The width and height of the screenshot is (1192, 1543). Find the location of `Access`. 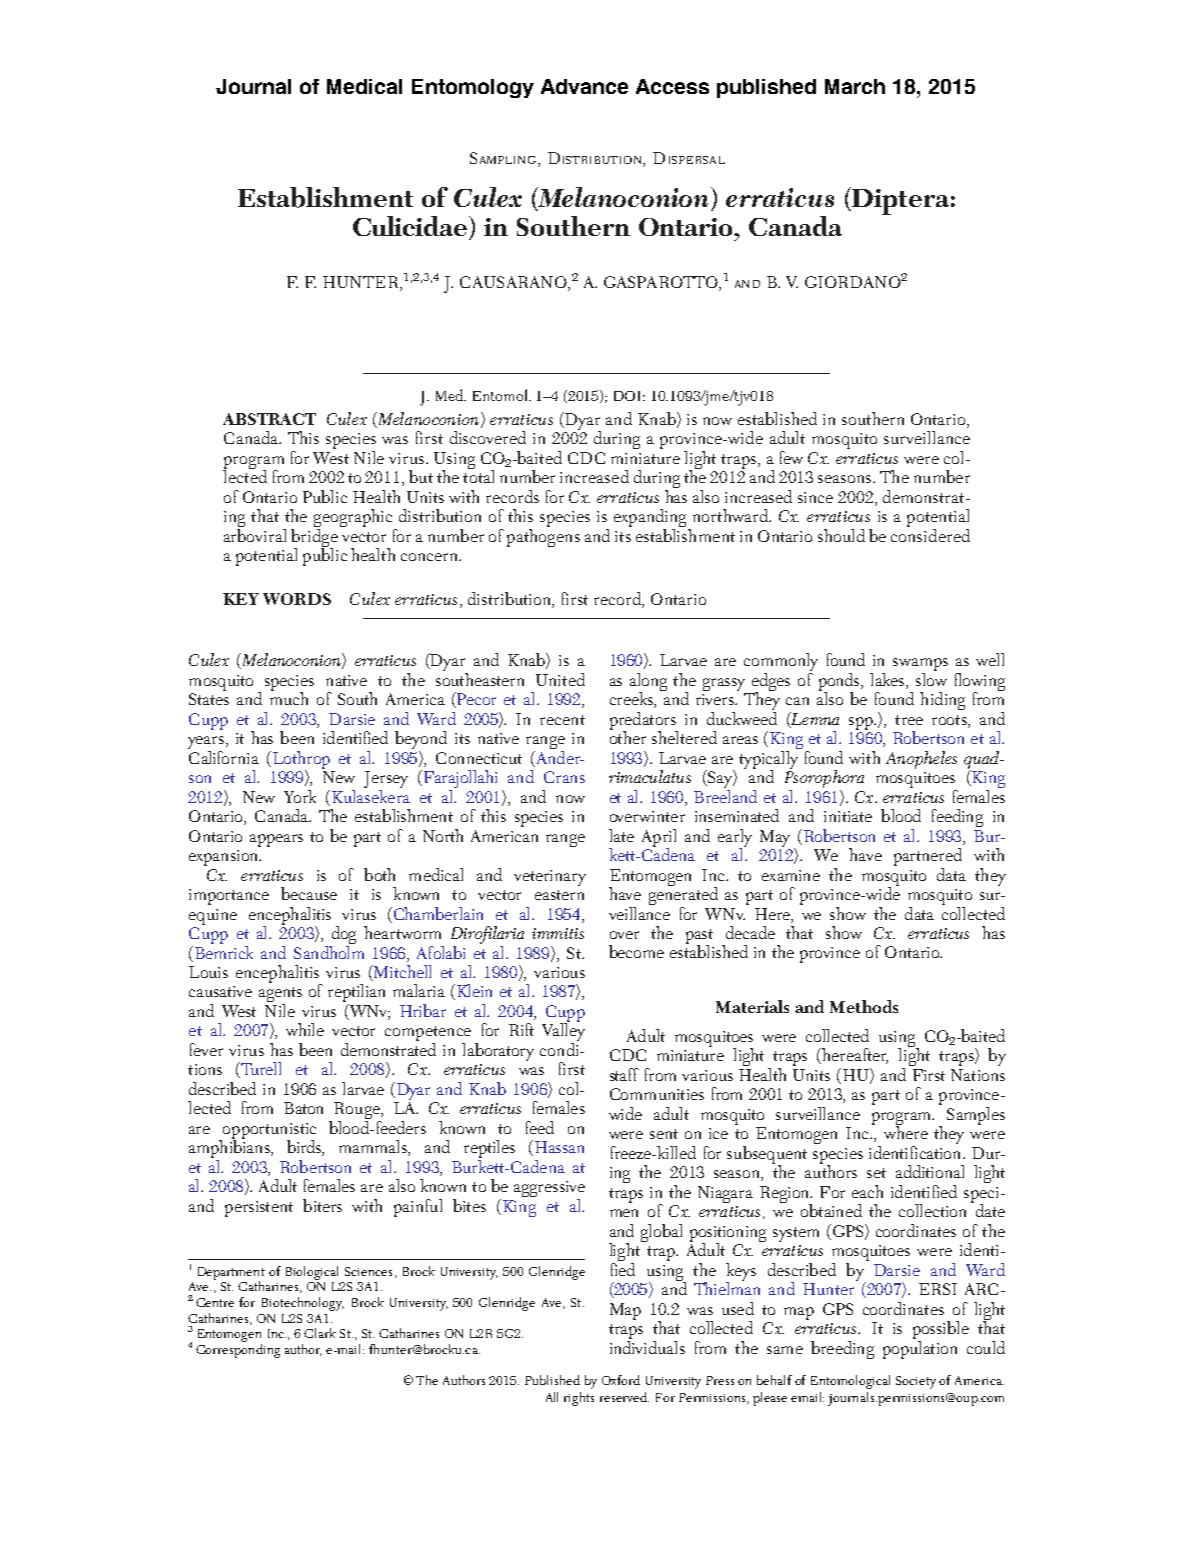

Access is located at coordinates (672, 86).
